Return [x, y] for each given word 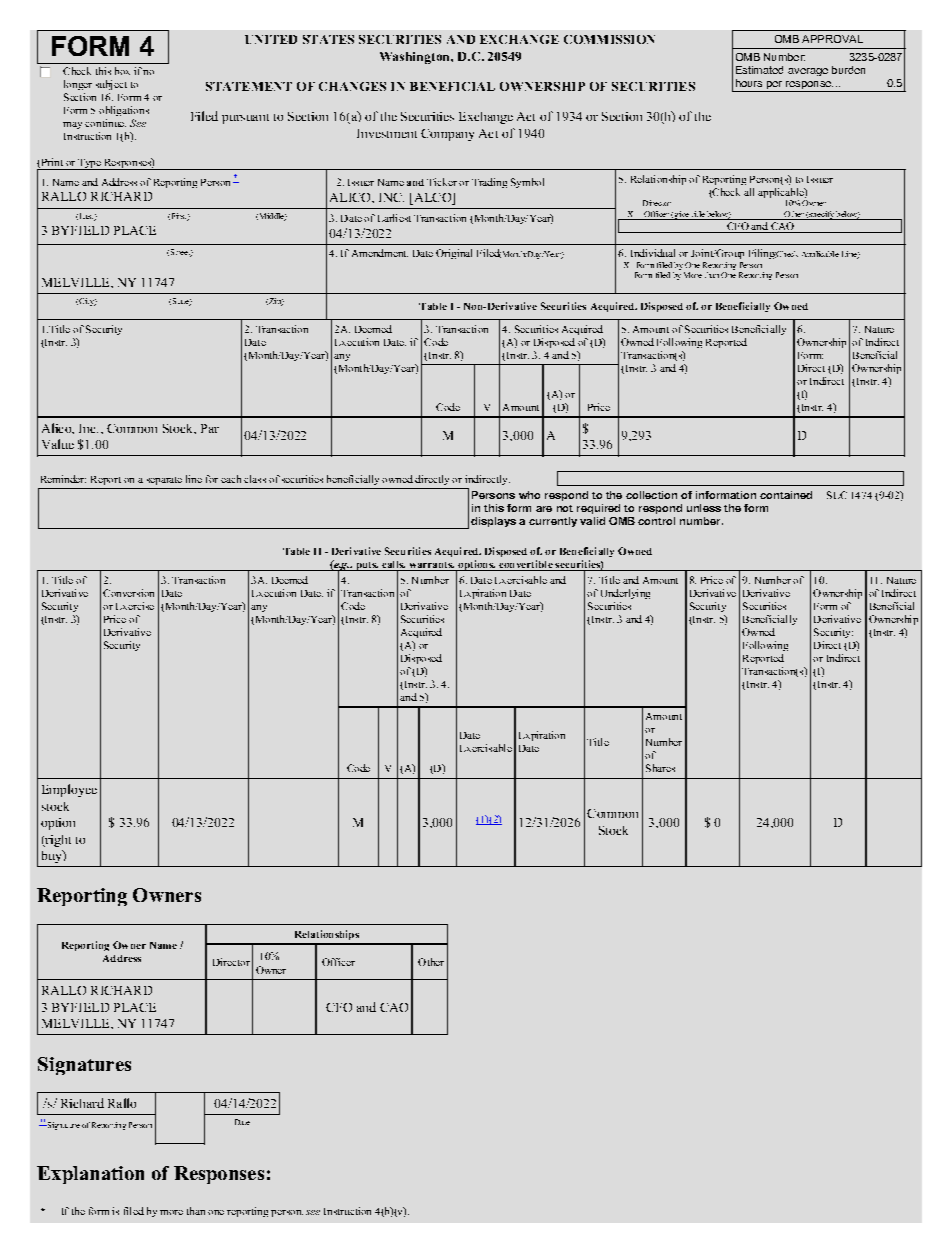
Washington [416, 58]
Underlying [625, 594]
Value [58, 444]
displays [493, 522]
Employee [69, 790]
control [656, 521]
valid [592, 521]
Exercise [135, 606]
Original [454, 254]
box [122, 71]
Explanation [90, 1175]
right [57, 841]
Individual [653, 253]
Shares [660, 768]
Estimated [759, 70]
